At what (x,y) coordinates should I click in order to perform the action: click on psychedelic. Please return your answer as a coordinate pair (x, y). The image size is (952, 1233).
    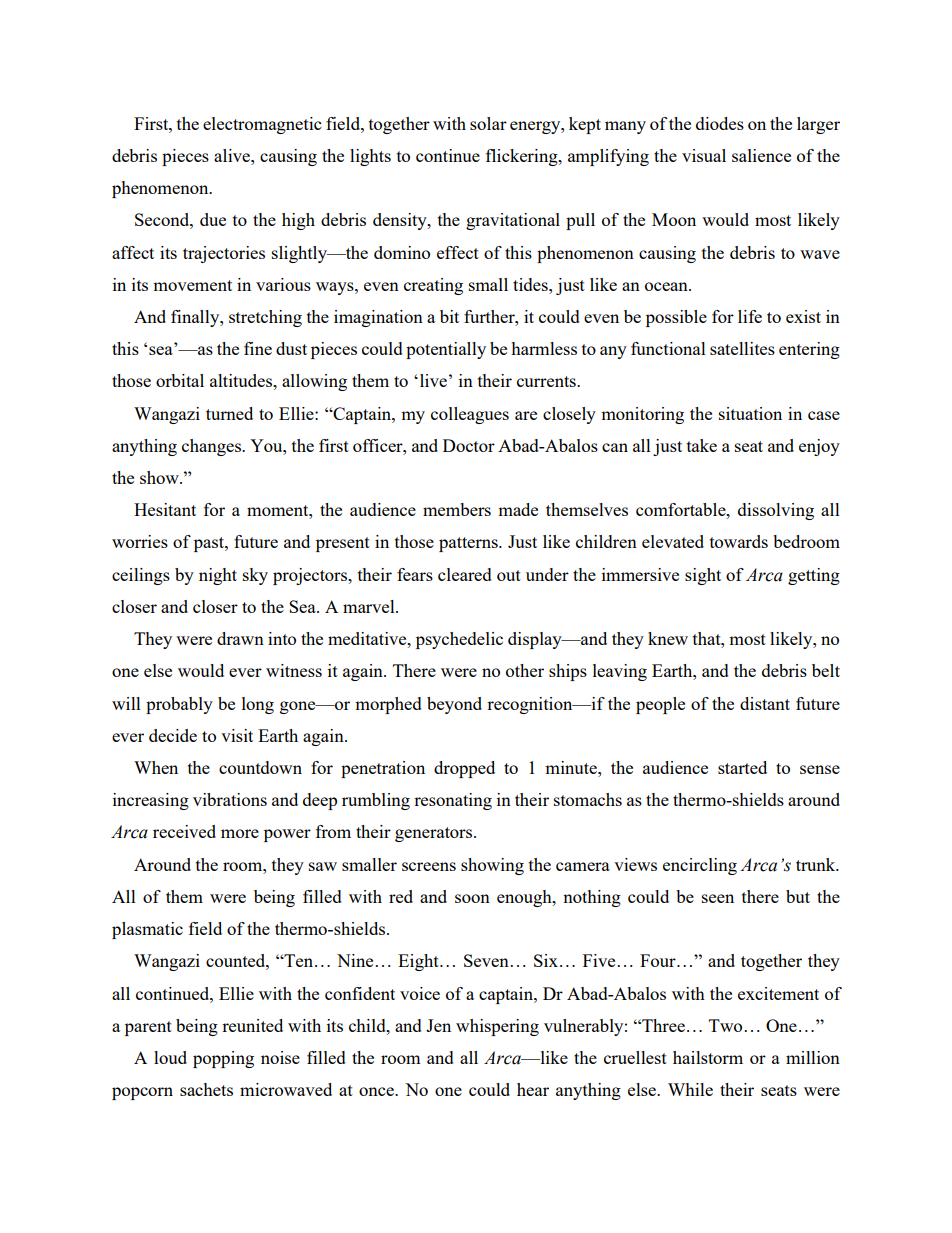
    Looking at the image, I should click on (459, 640).
